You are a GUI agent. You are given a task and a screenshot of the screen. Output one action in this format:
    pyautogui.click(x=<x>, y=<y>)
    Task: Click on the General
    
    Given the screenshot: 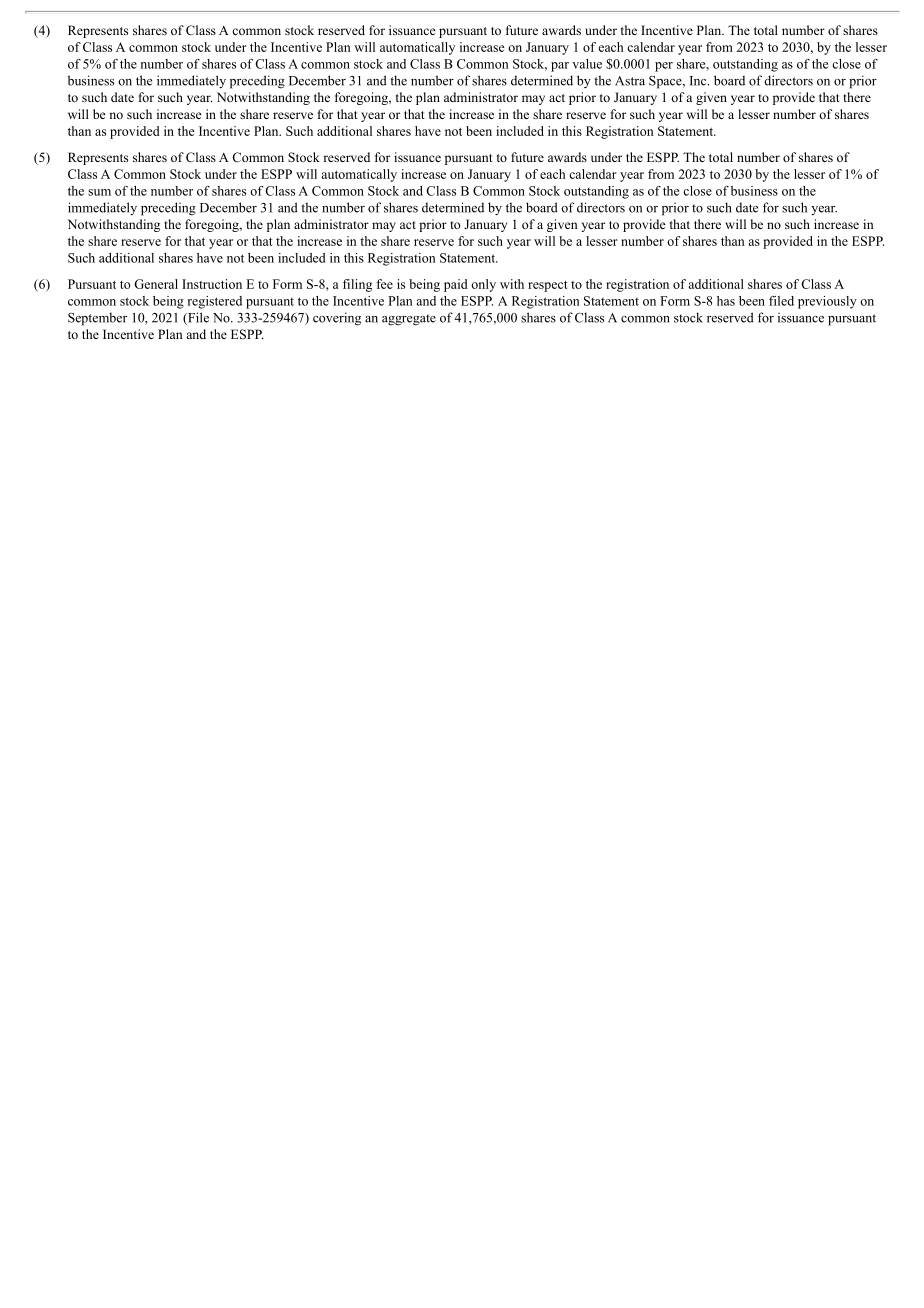 What is the action you would take?
    pyautogui.click(x=156, y=284)
